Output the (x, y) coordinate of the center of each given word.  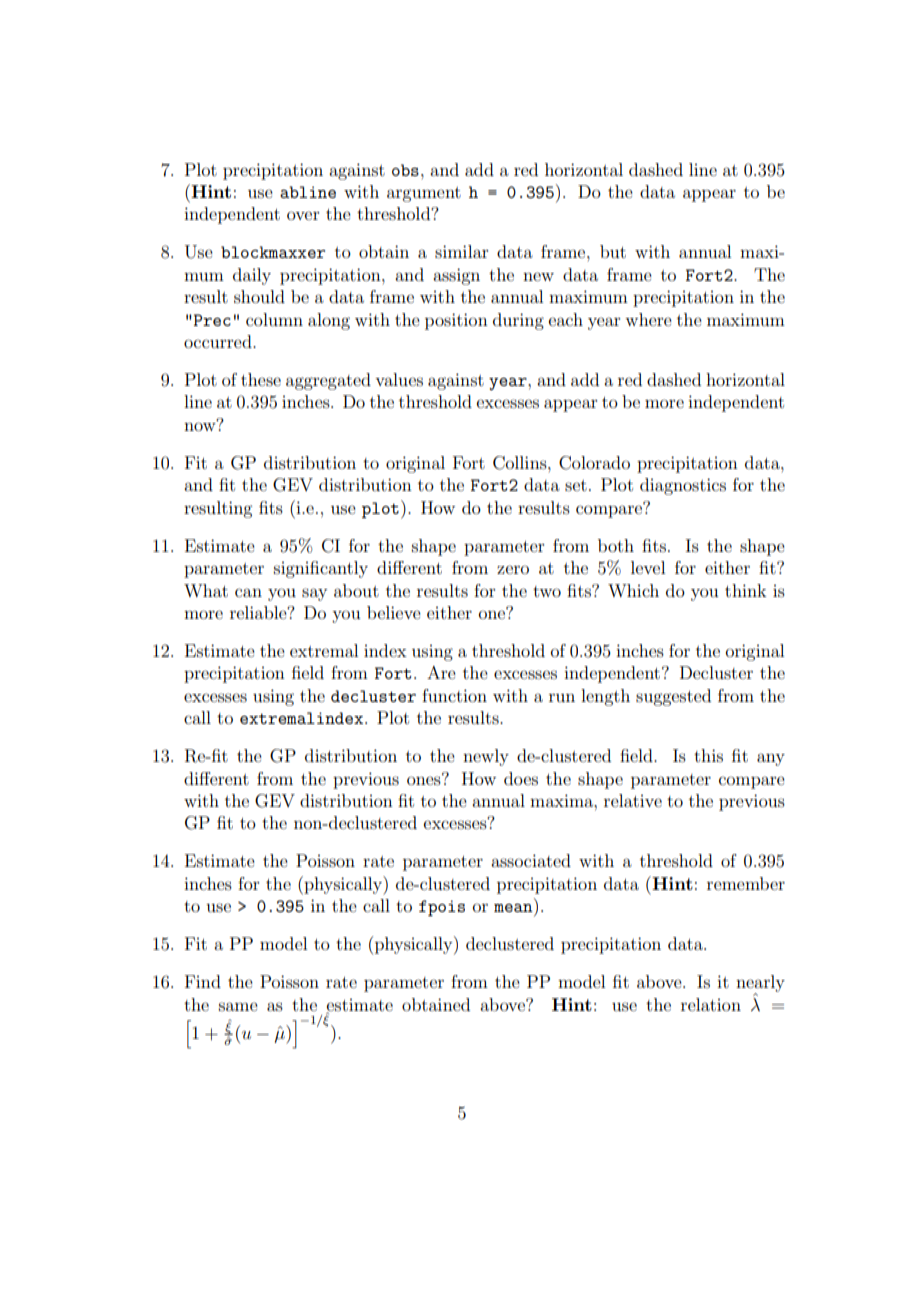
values (399, 379)
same (238, 1006)
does (521, 778)
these (261, 379)
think (746, 590)
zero (513, 569)
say (314, 594)
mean (513, 908)
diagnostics (683, 486)
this (708, 755)
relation (711, 1004)
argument (424, 194)
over (303, 215)
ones (425, 779)
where (648, 319)
